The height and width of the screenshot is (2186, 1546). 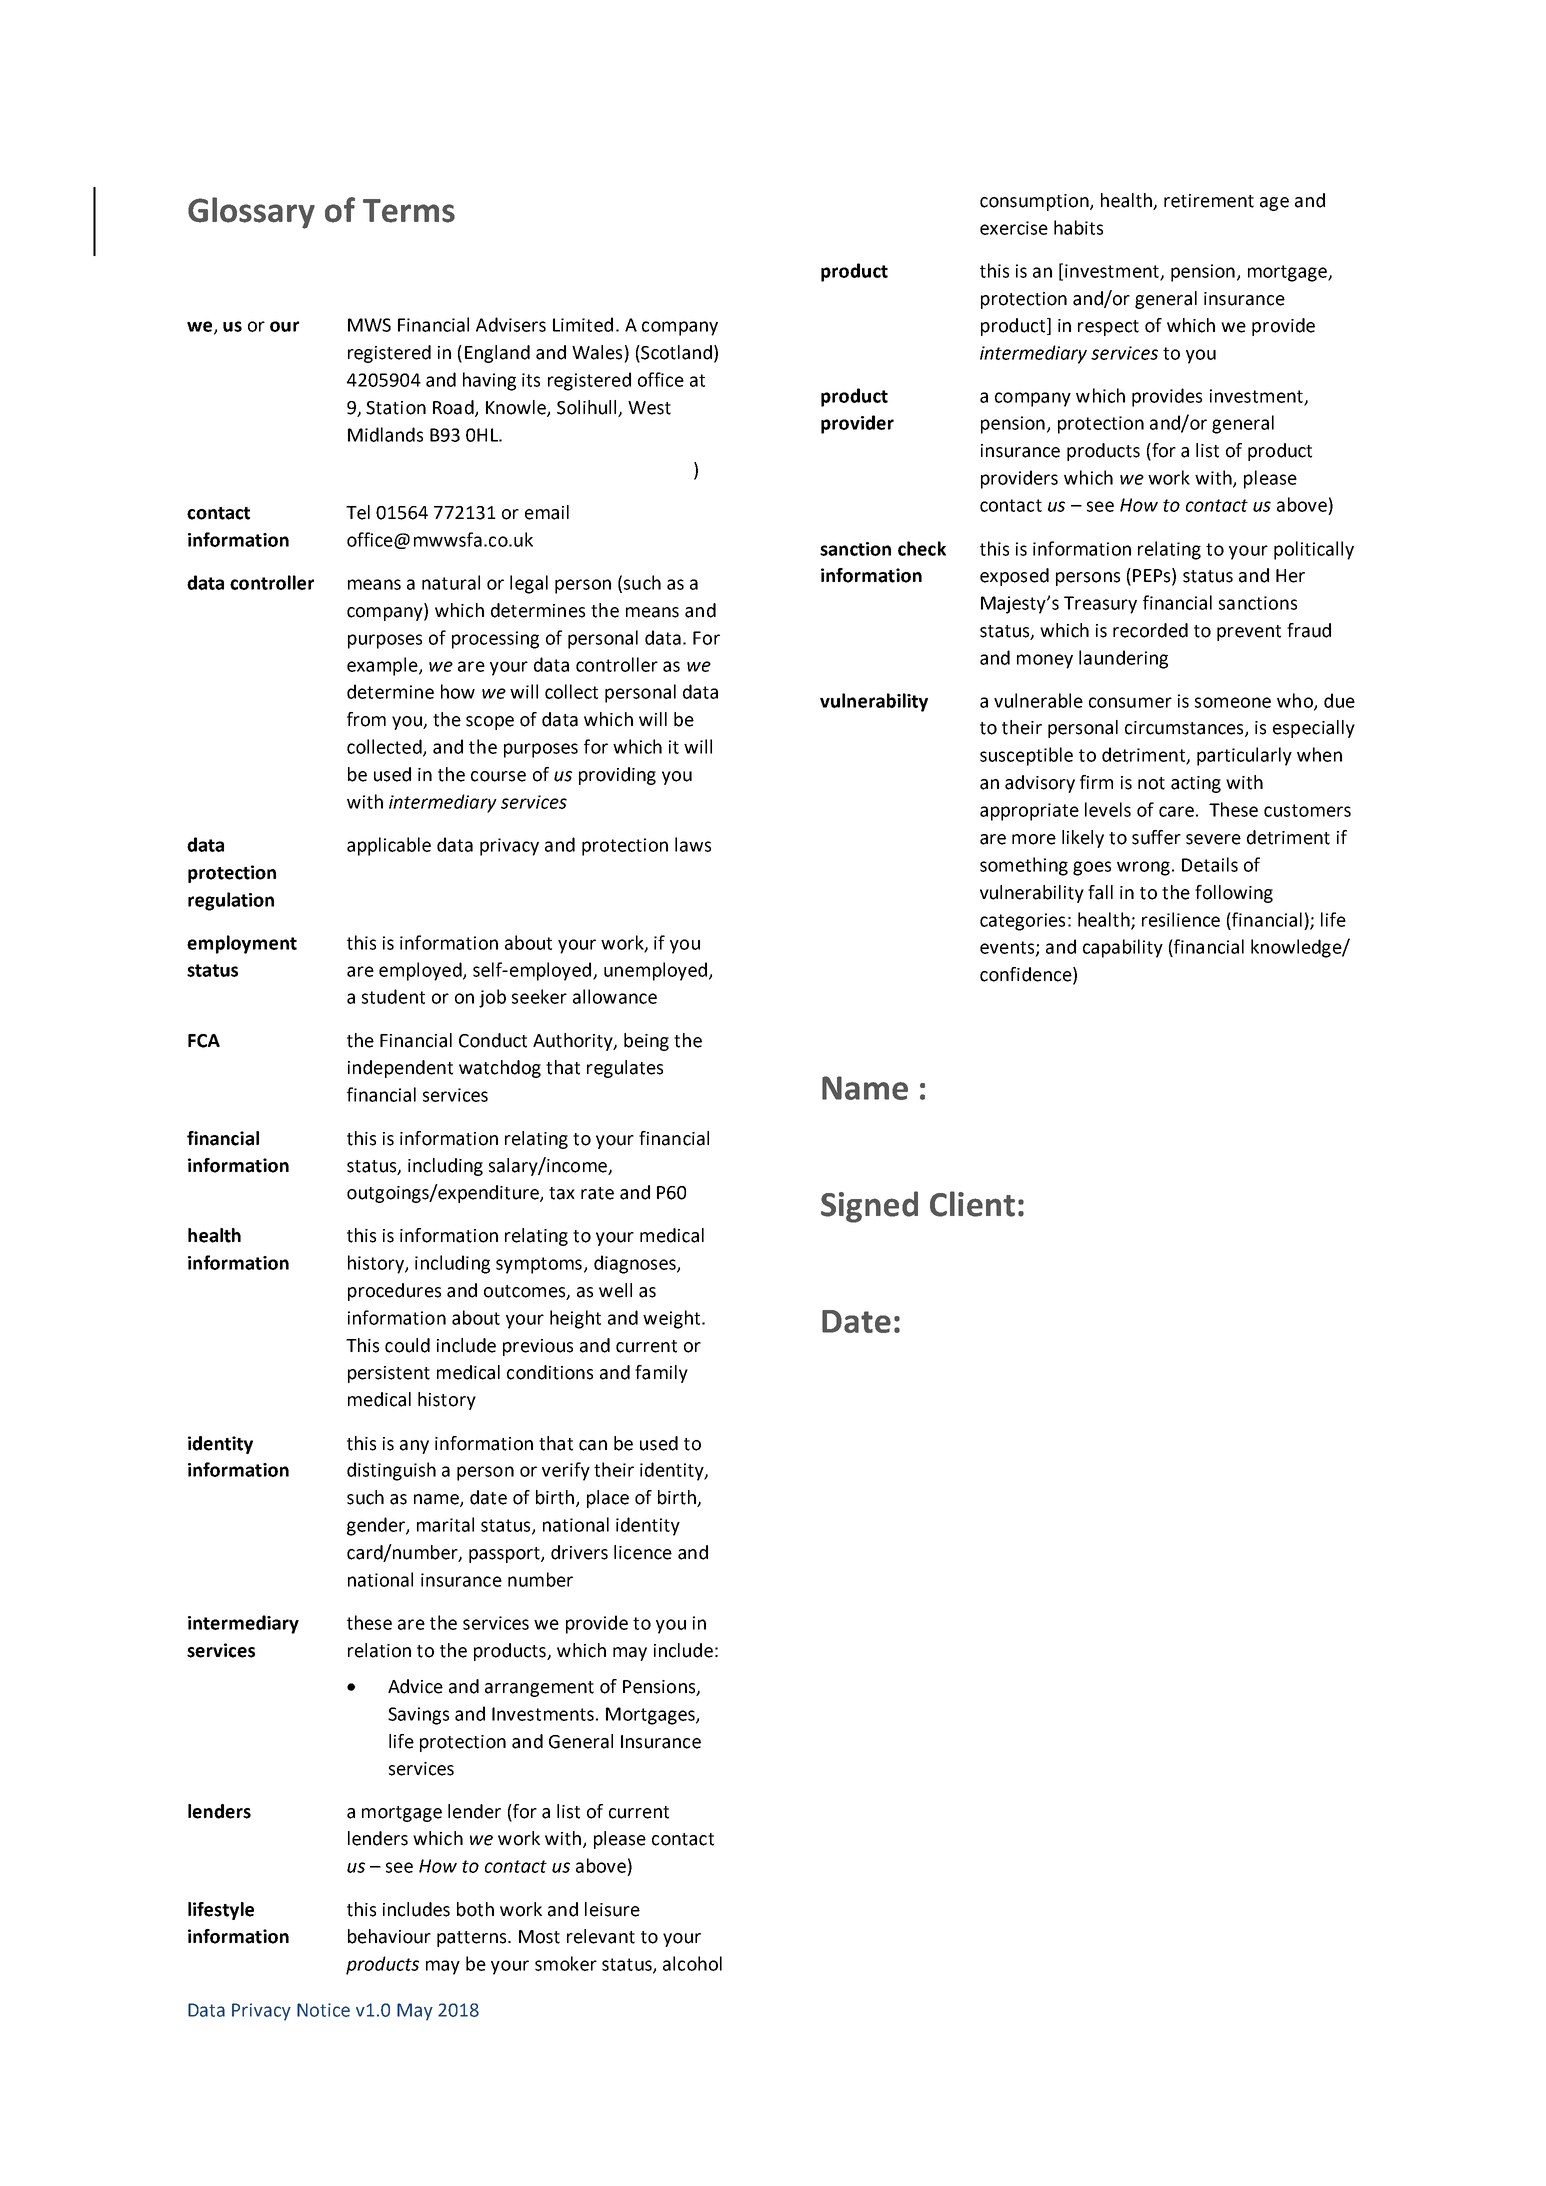 What do you see at coordinates (409, 211) in the screenshot?
I see `Terms` at bounding box center [409, 211].
